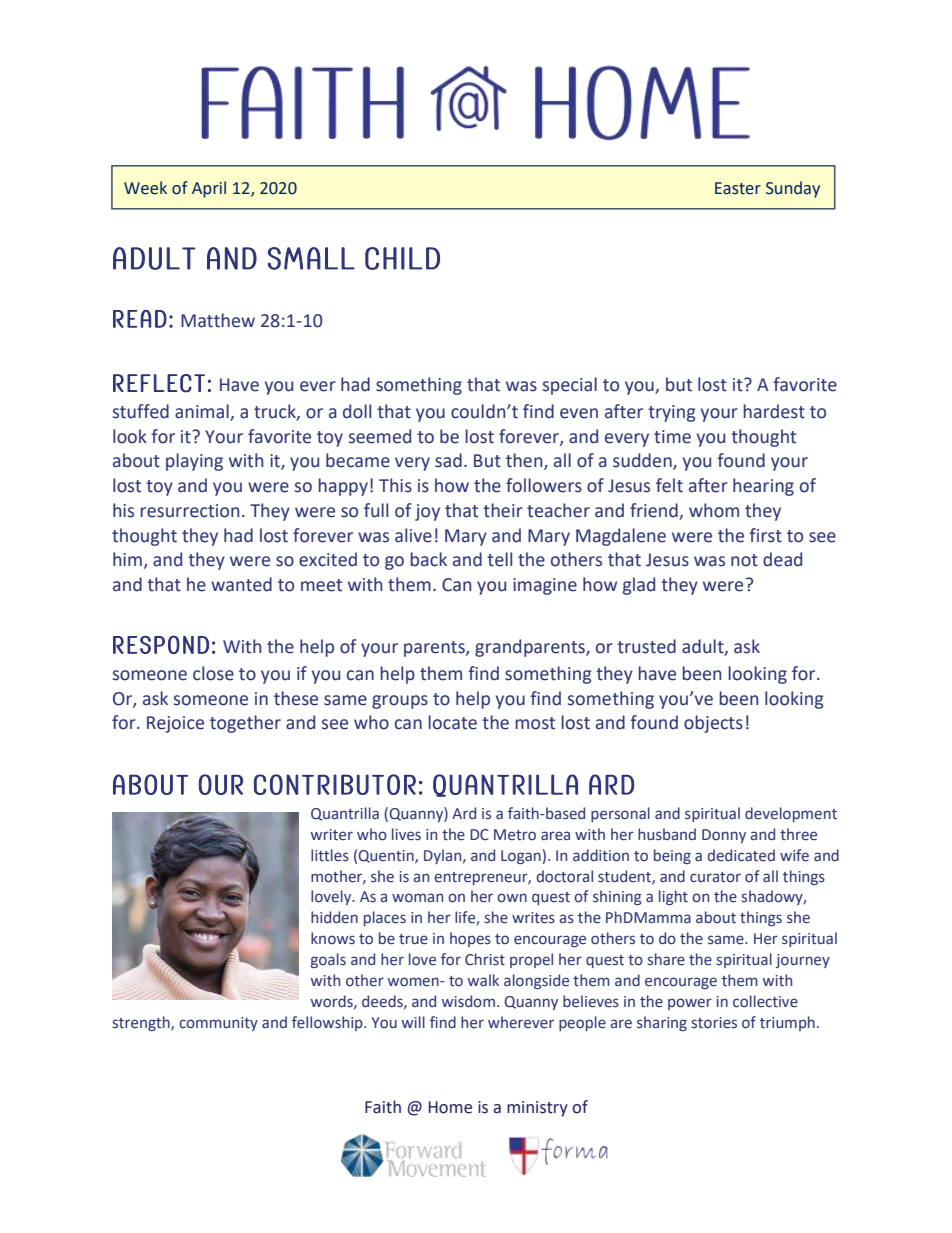 This screenshot has height=1233, width=952. I want to click on Home, so click(450, 1107).
